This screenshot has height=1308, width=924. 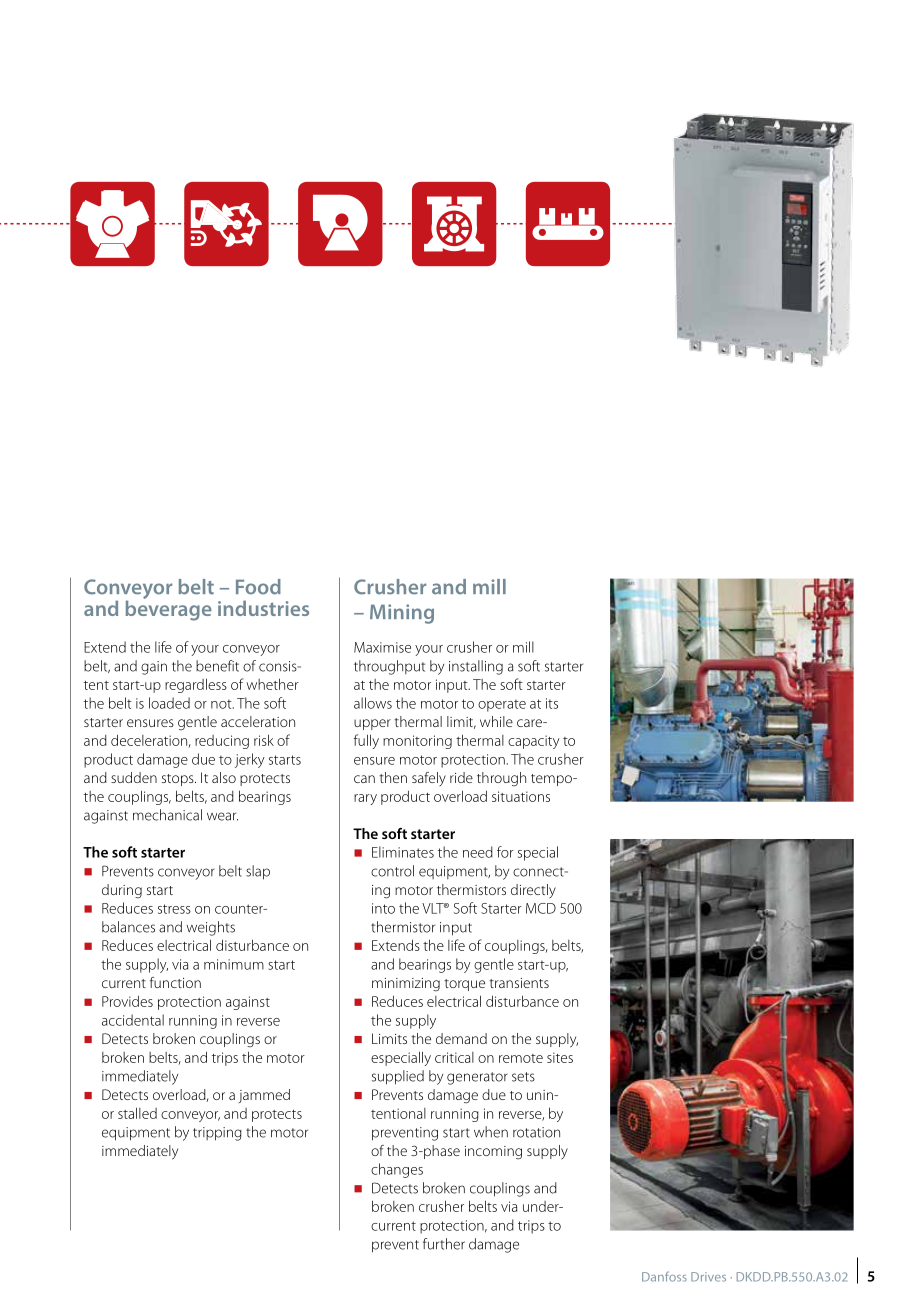 I want to click on supplied, so click(x=398, y=1077).
